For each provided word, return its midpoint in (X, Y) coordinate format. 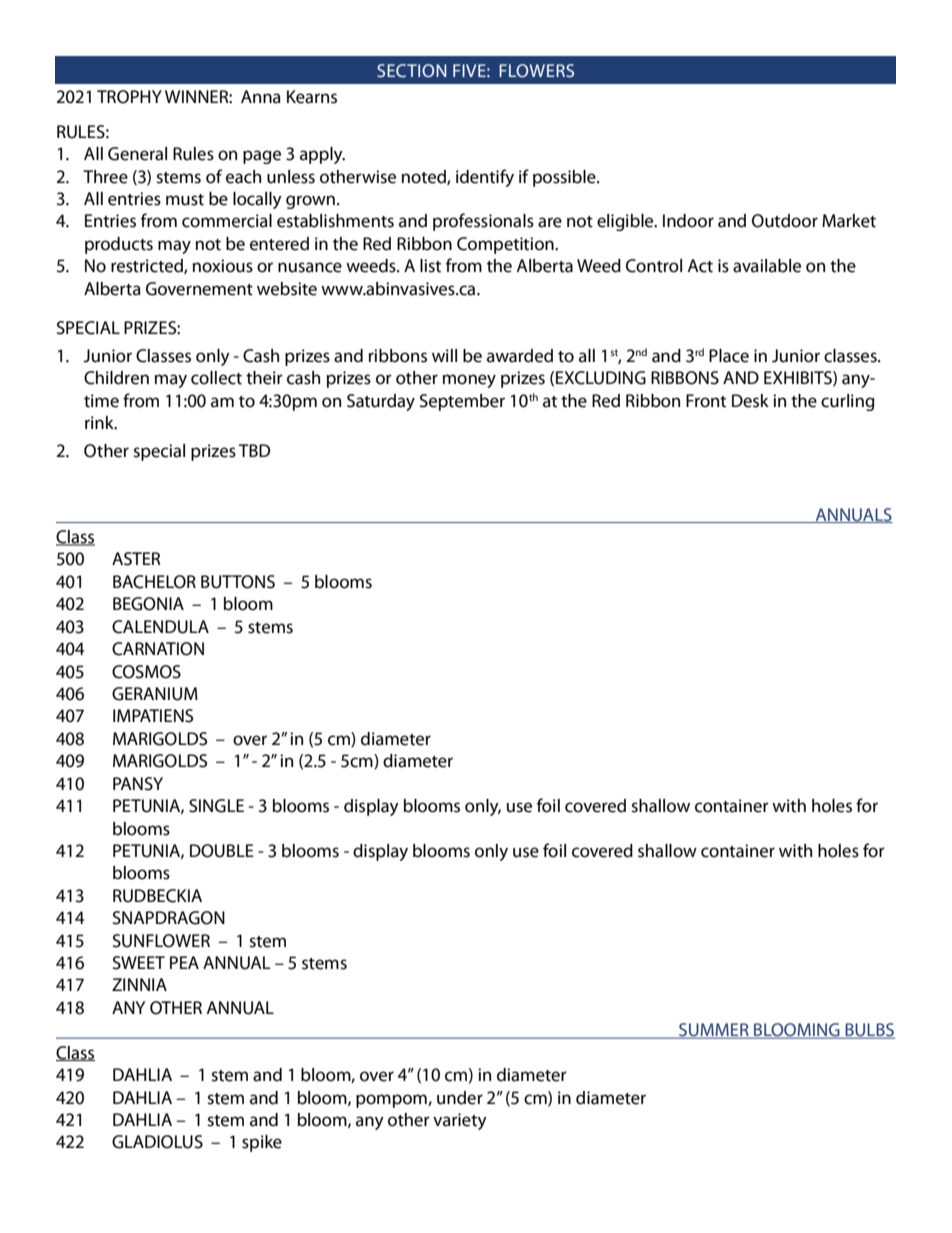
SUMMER (714, 1031)
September (462, 402)
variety (460, 1121)
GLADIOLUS (157, 1142)
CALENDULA (160, 627)
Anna (261, 97)
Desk (750, 401)
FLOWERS (536, 71)
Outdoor (785, 221)
